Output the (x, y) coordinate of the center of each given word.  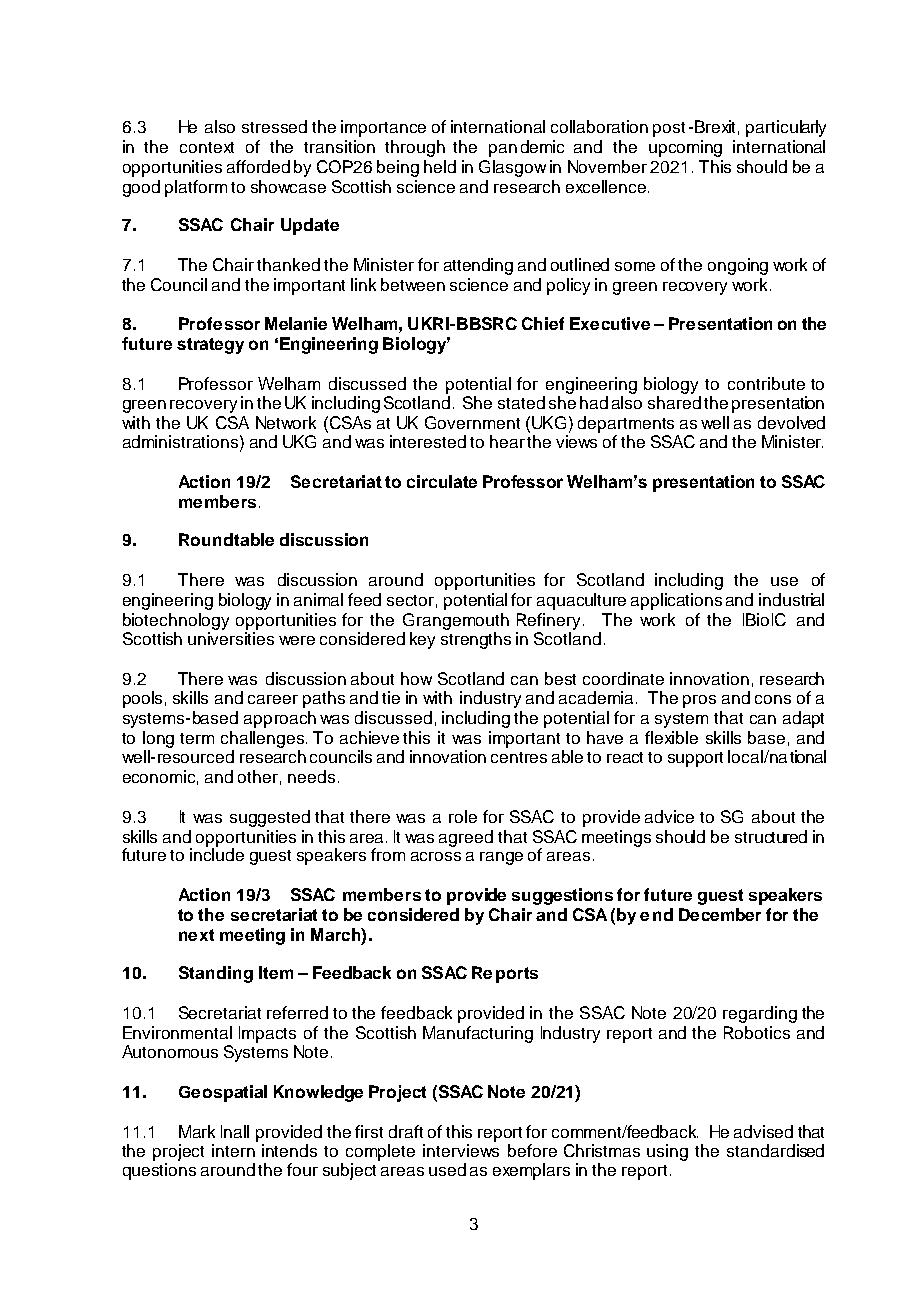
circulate (442, 481)
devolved (791, 422)
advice (669, 816)
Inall (235, 1131)
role (463, 816)
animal (318, 599)
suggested (270, 818)
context (207, 147)
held (440, 166)
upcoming (685, 148)
